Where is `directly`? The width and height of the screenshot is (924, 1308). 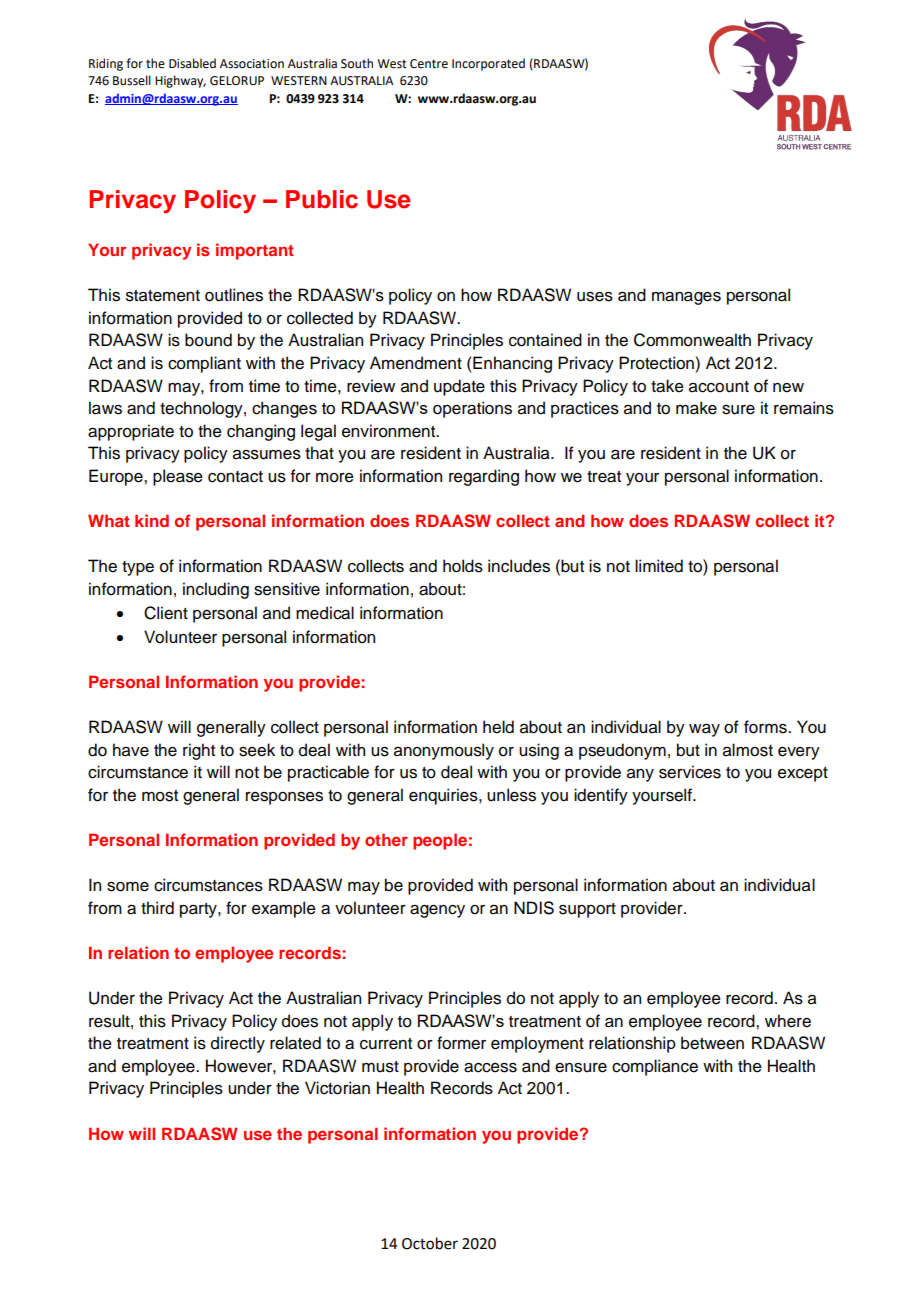 directly is located at coordinates (238, 1044).
